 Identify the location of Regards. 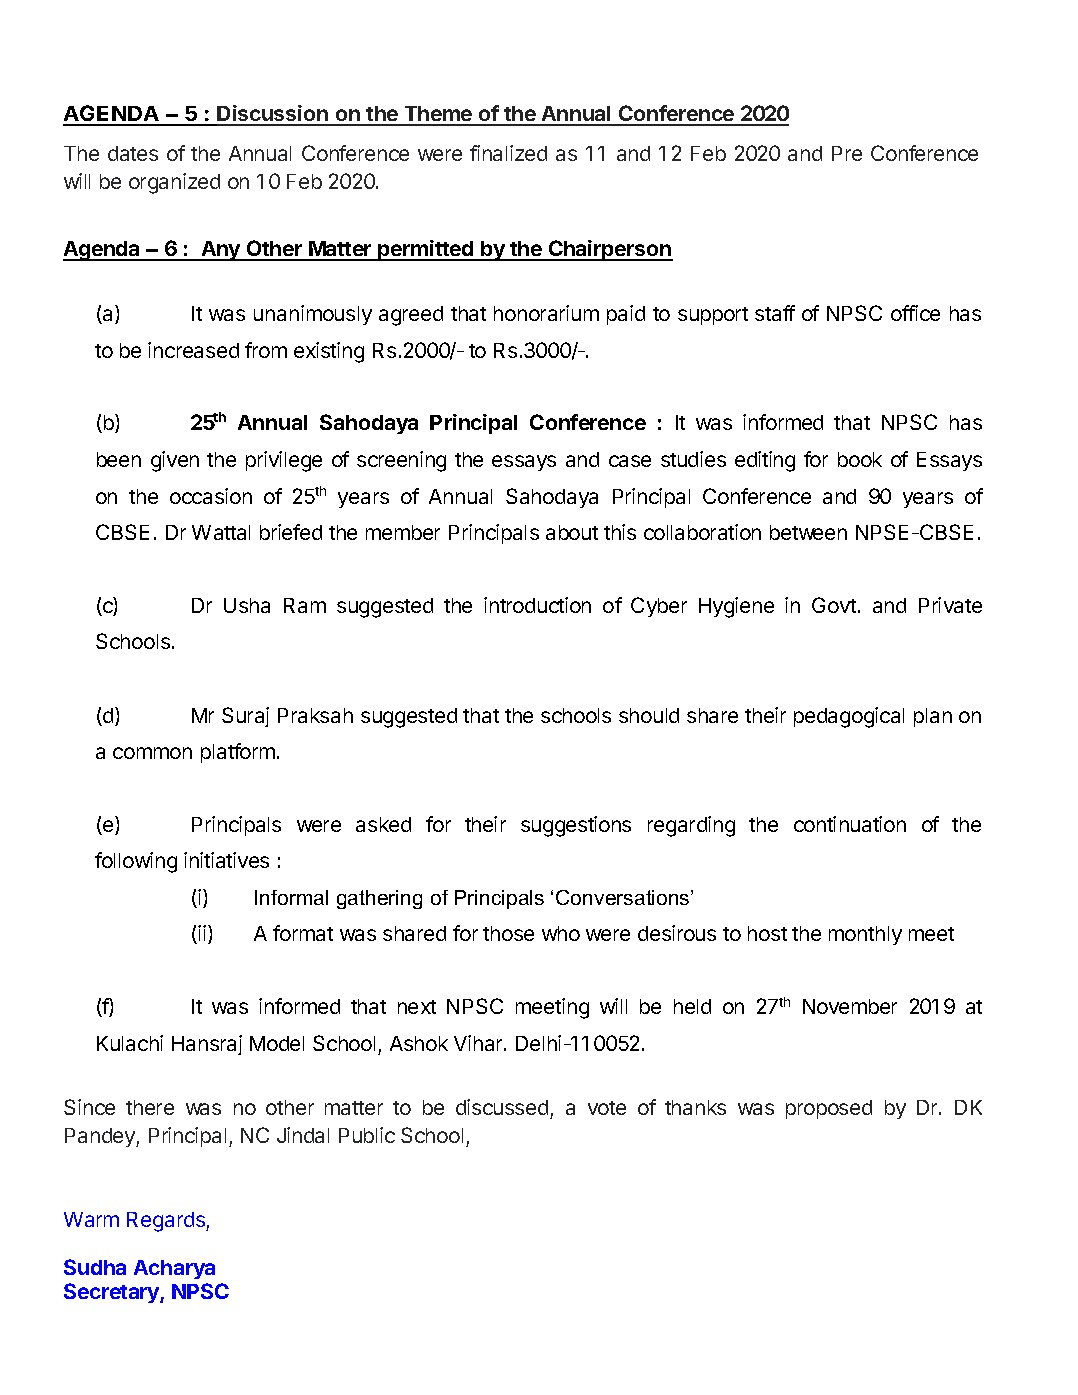
(167, 1222).
